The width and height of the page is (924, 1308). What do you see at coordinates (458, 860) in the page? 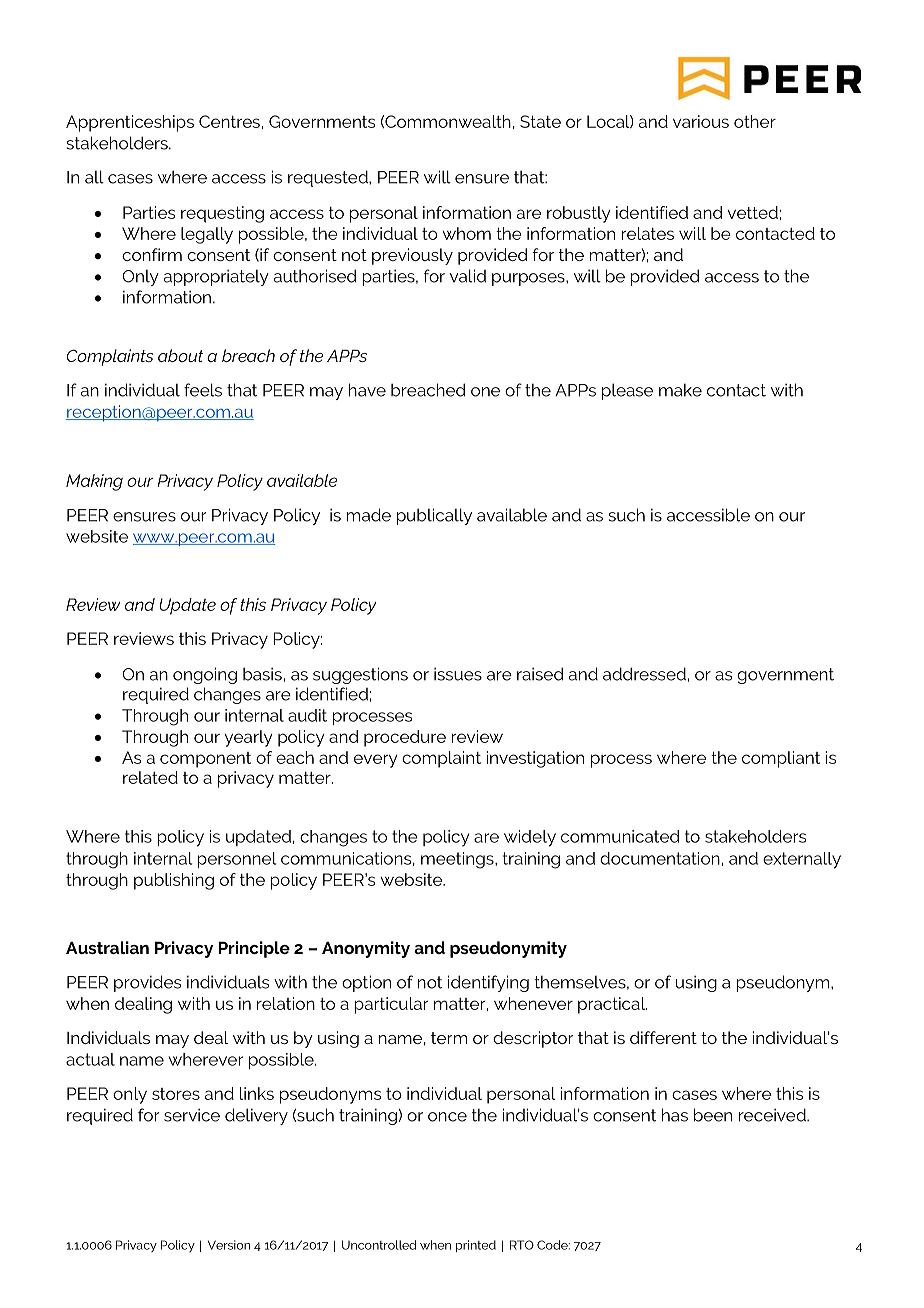
I see `meetings` at bounding box center [458, 860].
